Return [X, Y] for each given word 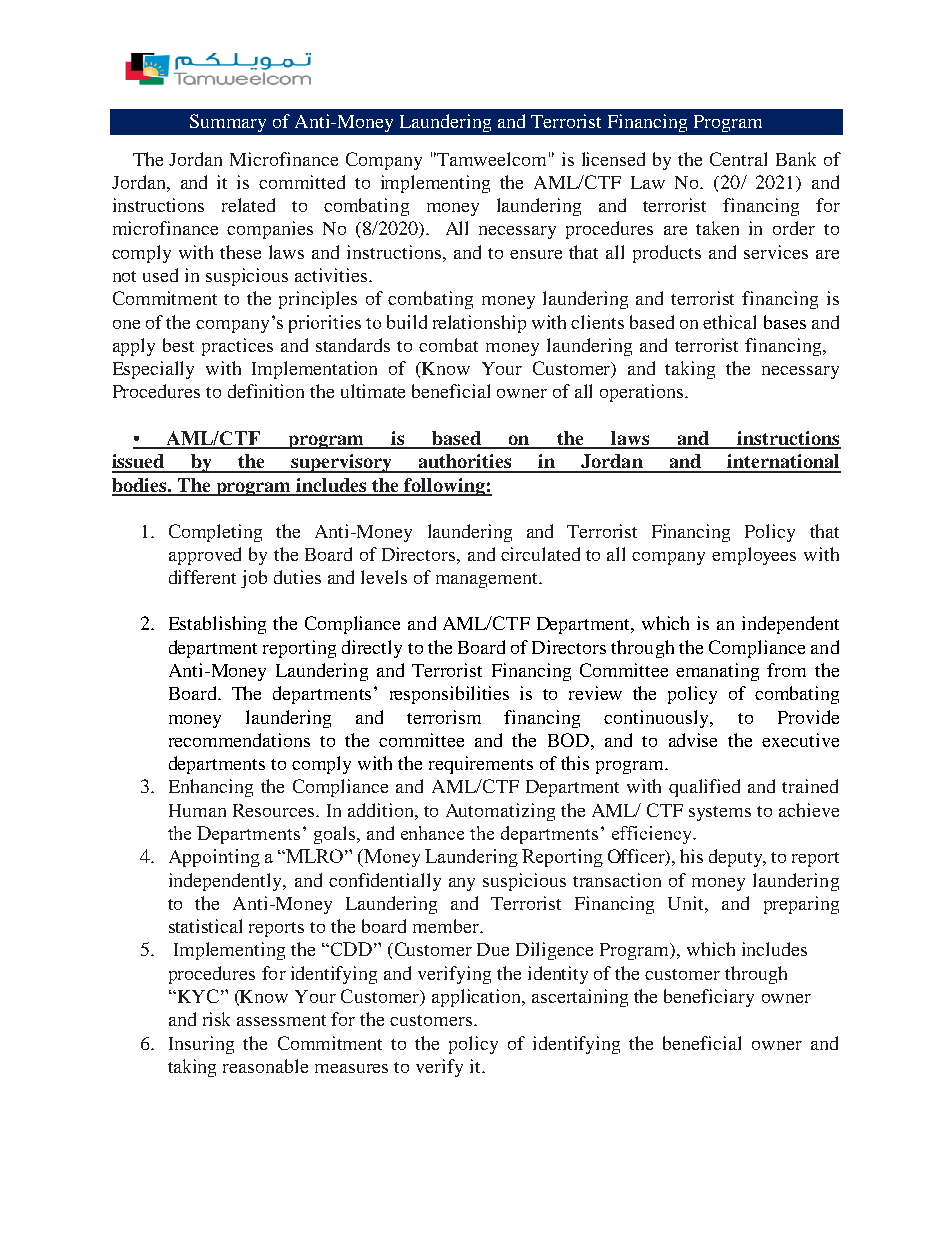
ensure [536, 254]
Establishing [217, 625]
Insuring [201, 1045]
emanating [717, 672]
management [488, 580]
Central [738, 159]
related [248, 205]
